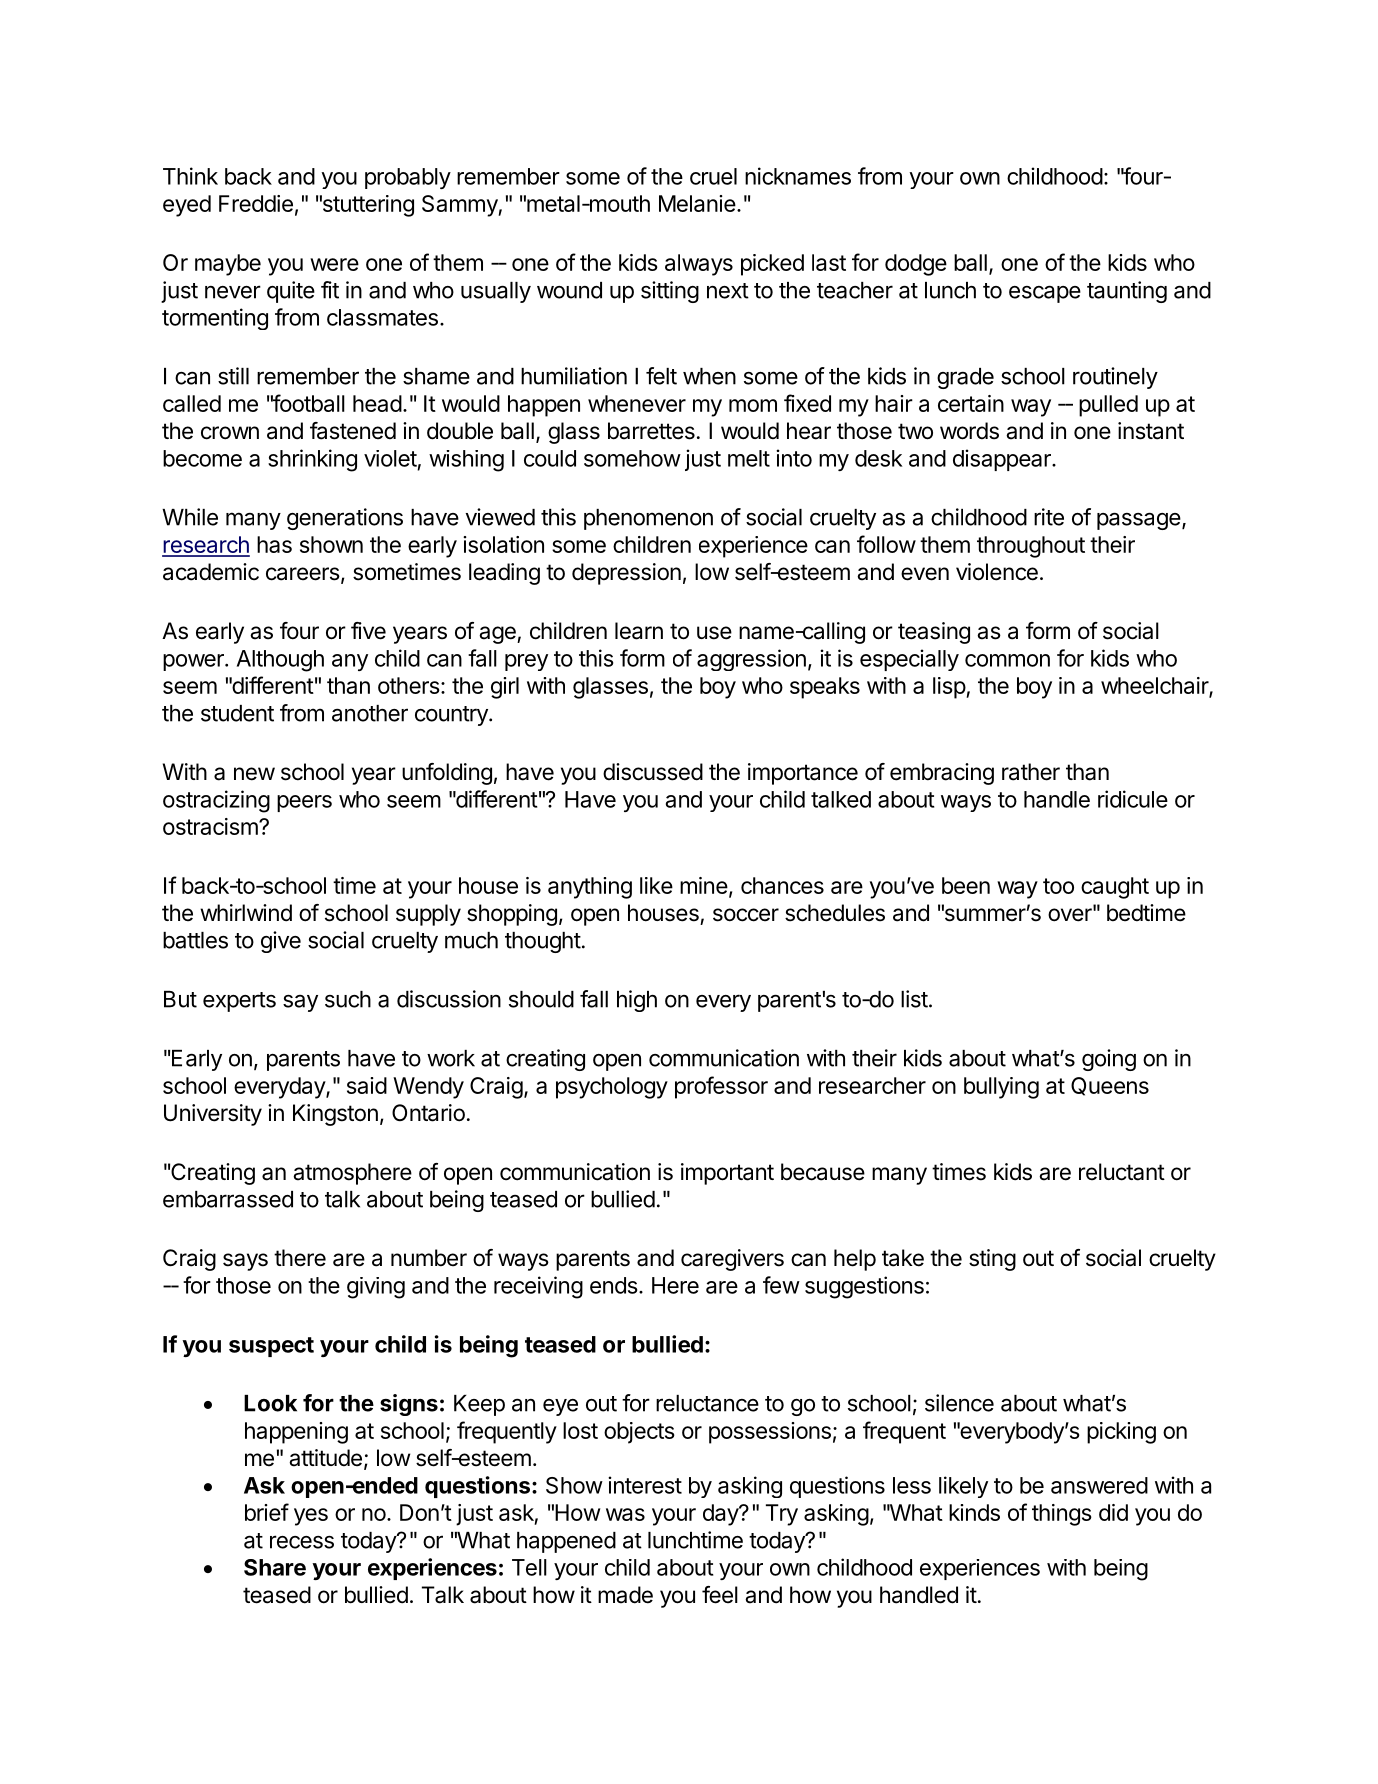 The image size is (1378, 1784). What do you see at coordinates (1007, 660) in the image?
I see `common` at bounding box center [1007, 660].
